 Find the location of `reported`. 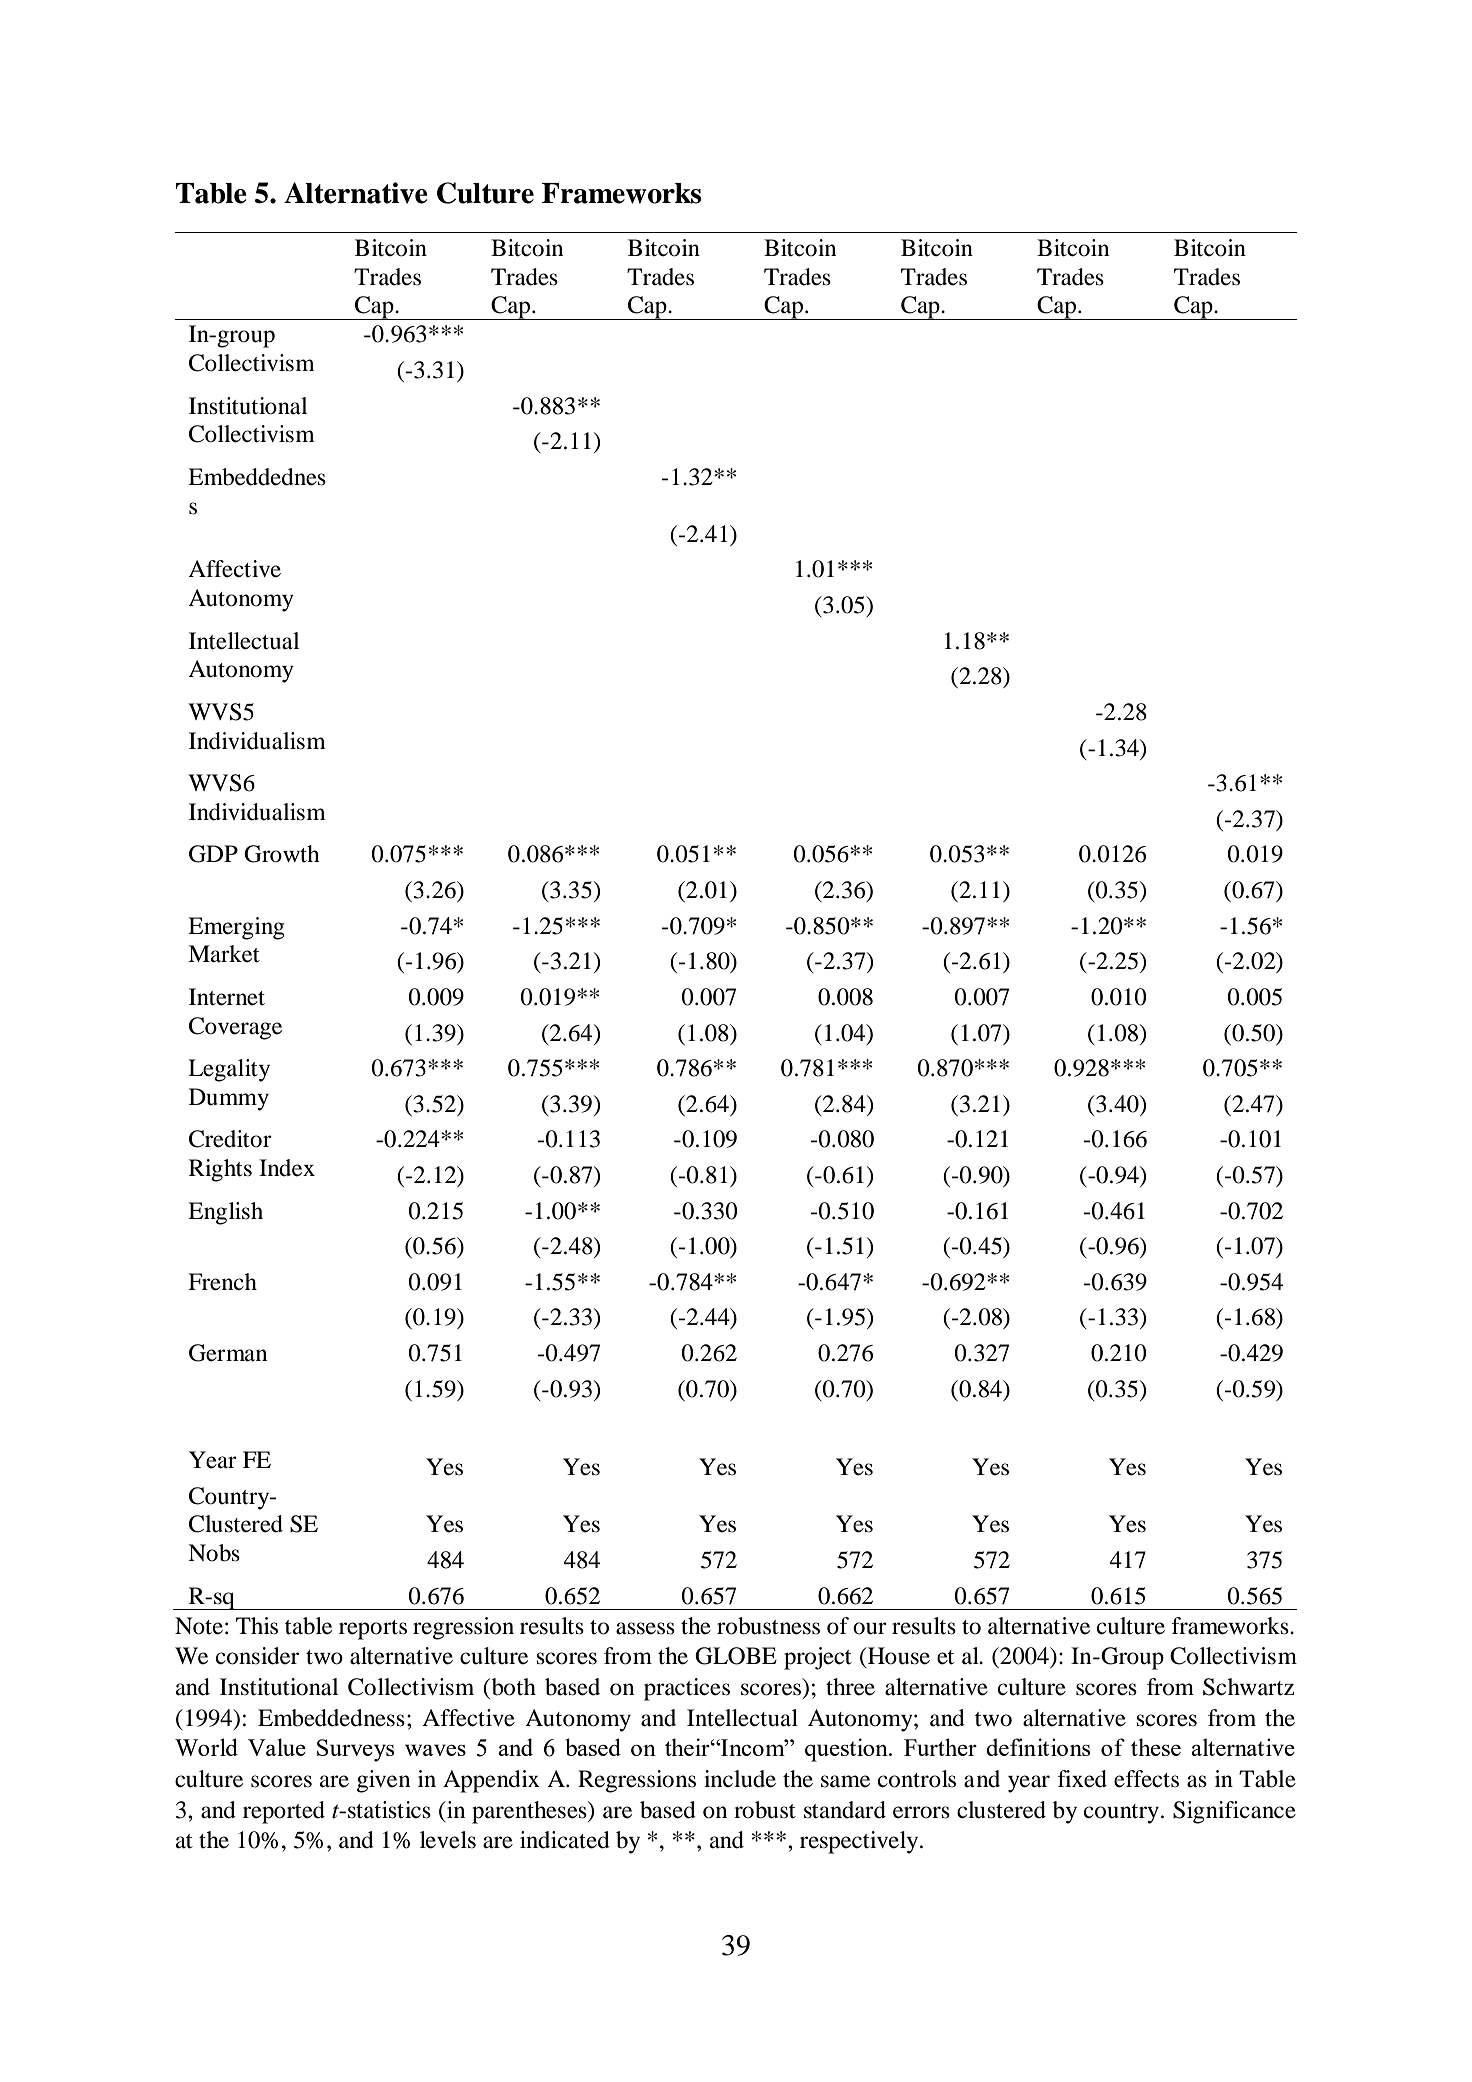

reported is located at coordinates (284, 1812).
